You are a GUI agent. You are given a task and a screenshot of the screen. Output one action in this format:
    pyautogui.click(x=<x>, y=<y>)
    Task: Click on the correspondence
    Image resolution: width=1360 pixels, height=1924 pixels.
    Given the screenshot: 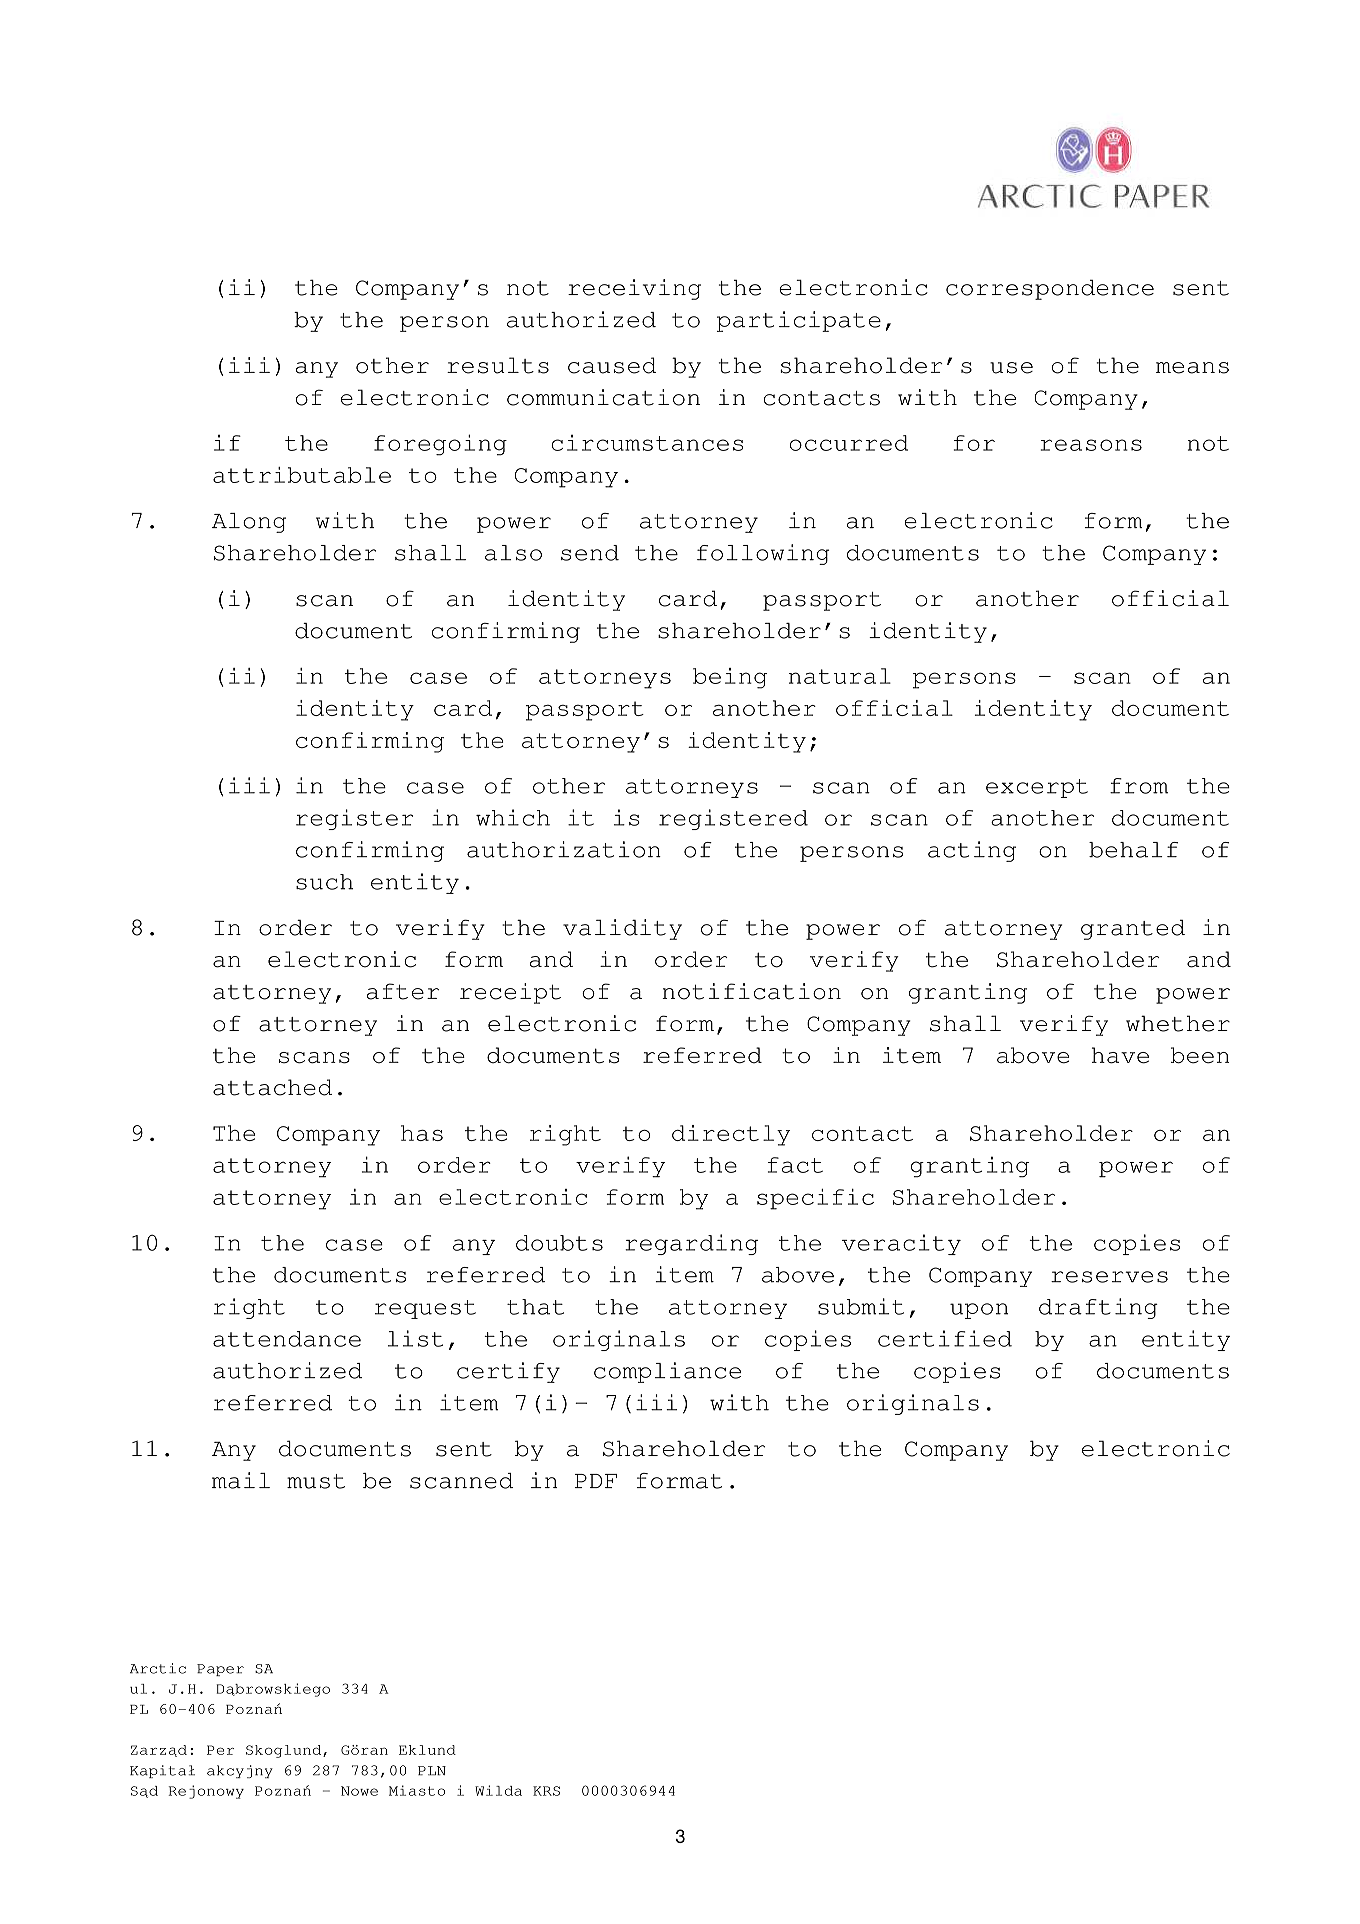 What is the action you would take?
    pyautogui.click(x=1050, y=289)
